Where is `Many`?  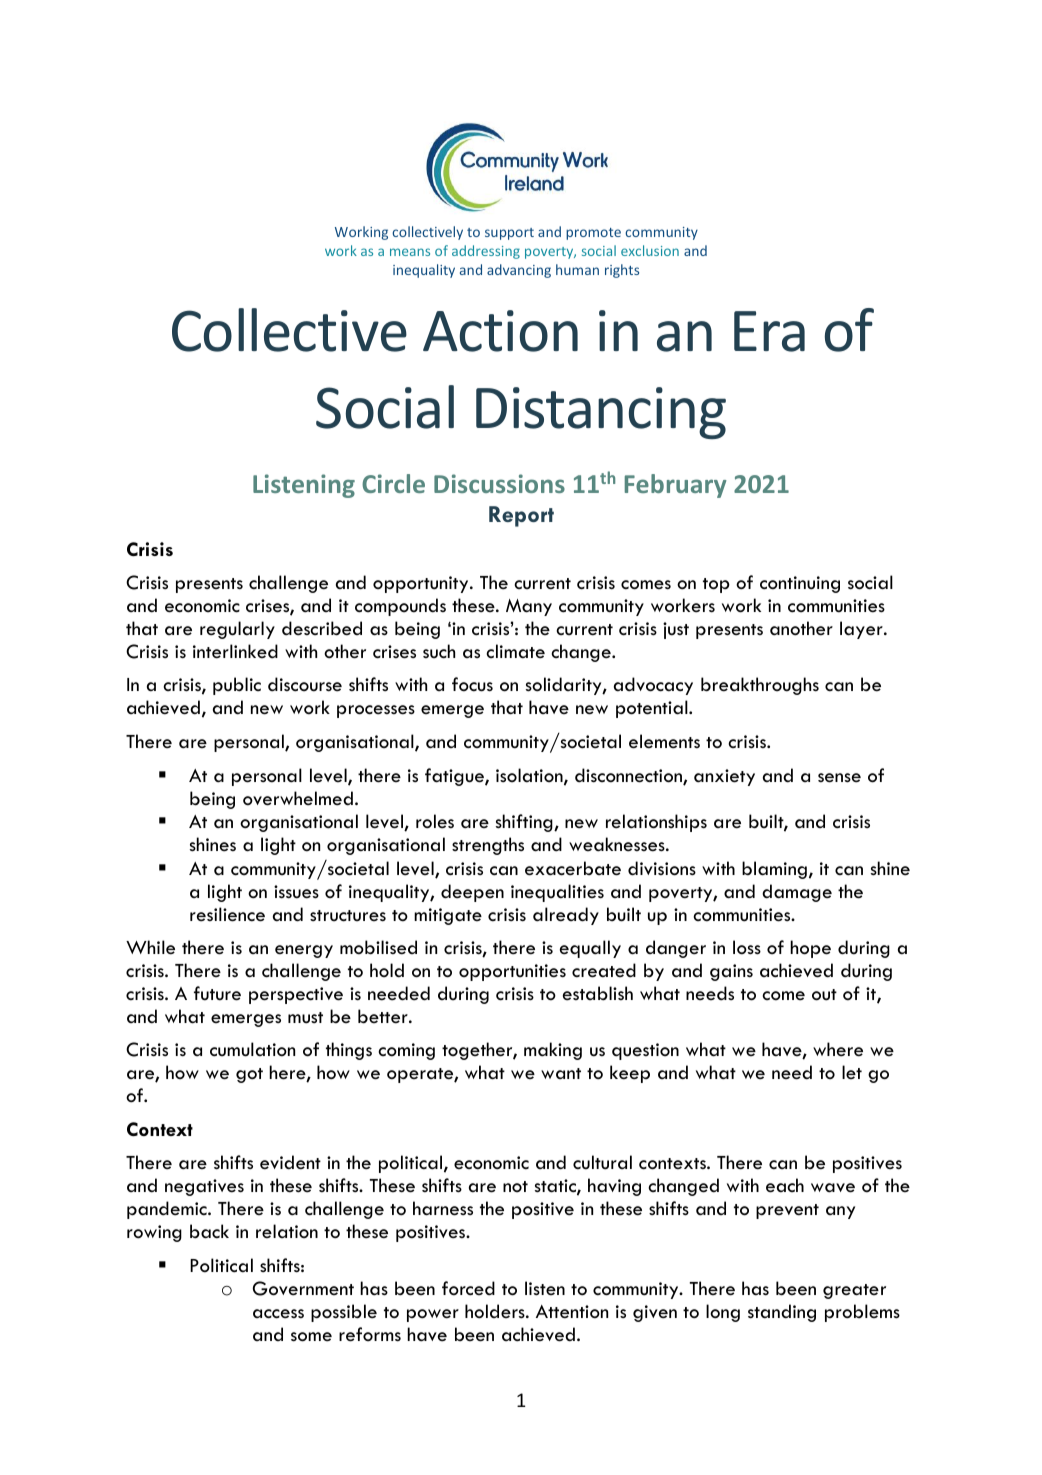 Many is located at coordinates (529, 607).
